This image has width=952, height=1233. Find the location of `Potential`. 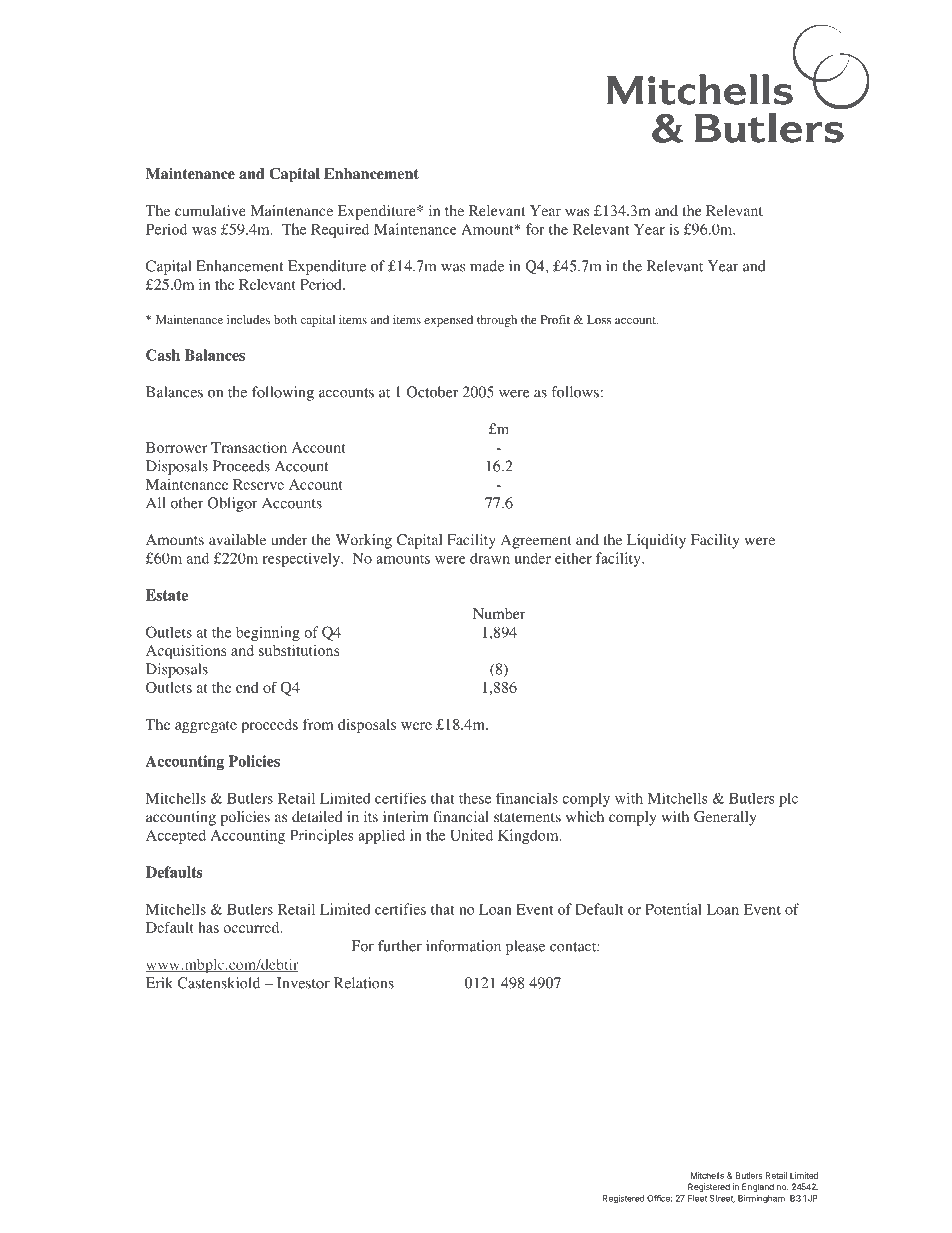

Potential is located at coordinates (673, 909).
